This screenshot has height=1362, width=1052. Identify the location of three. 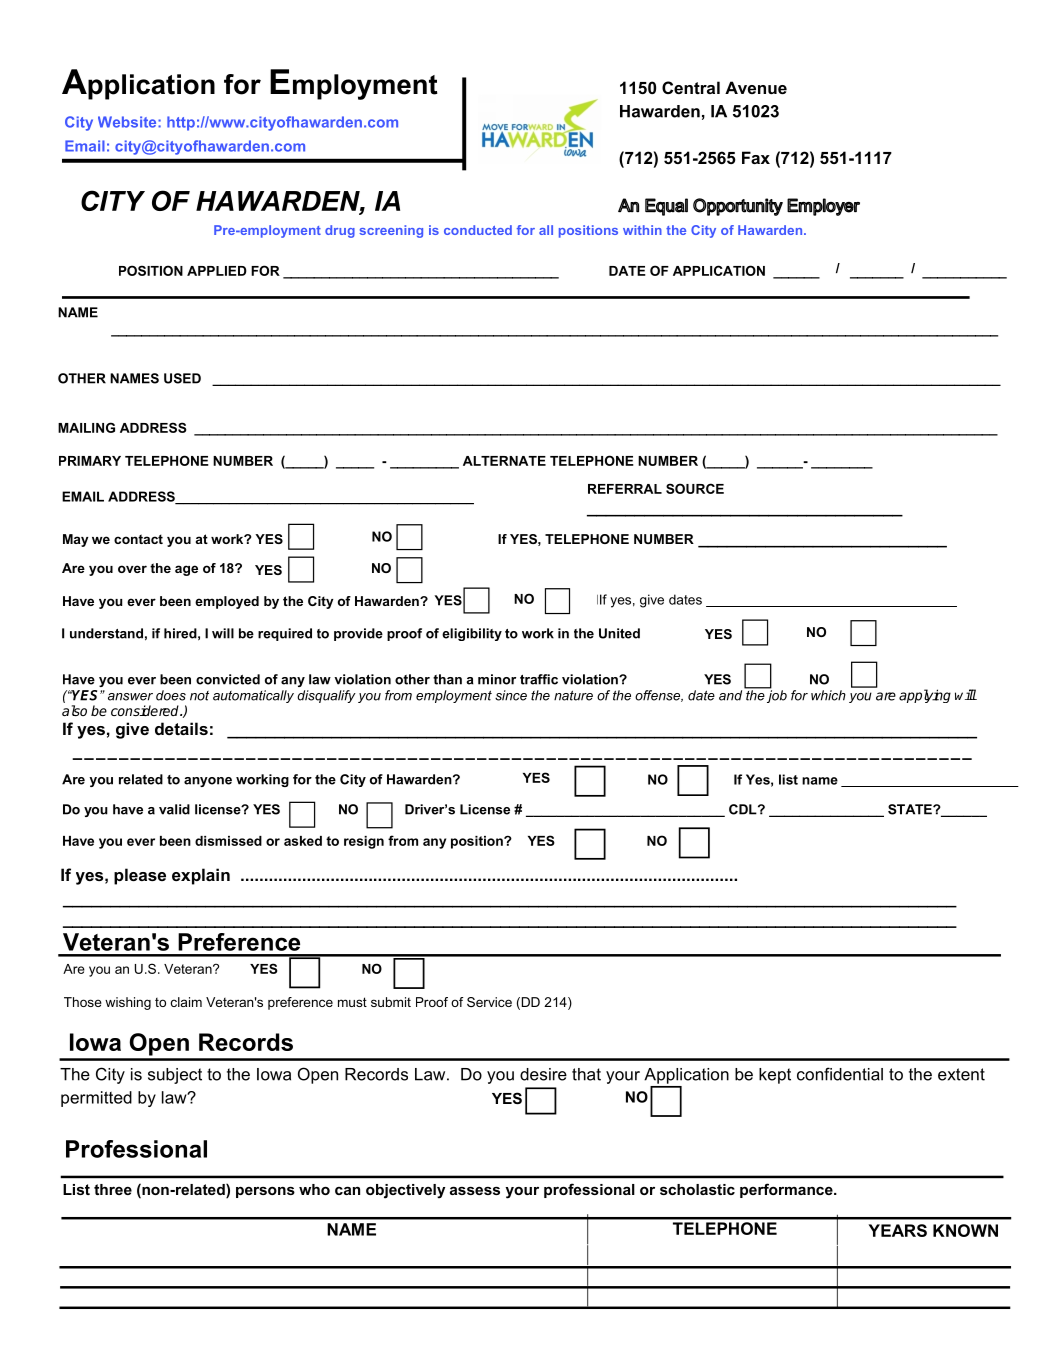
(113, 1189).
